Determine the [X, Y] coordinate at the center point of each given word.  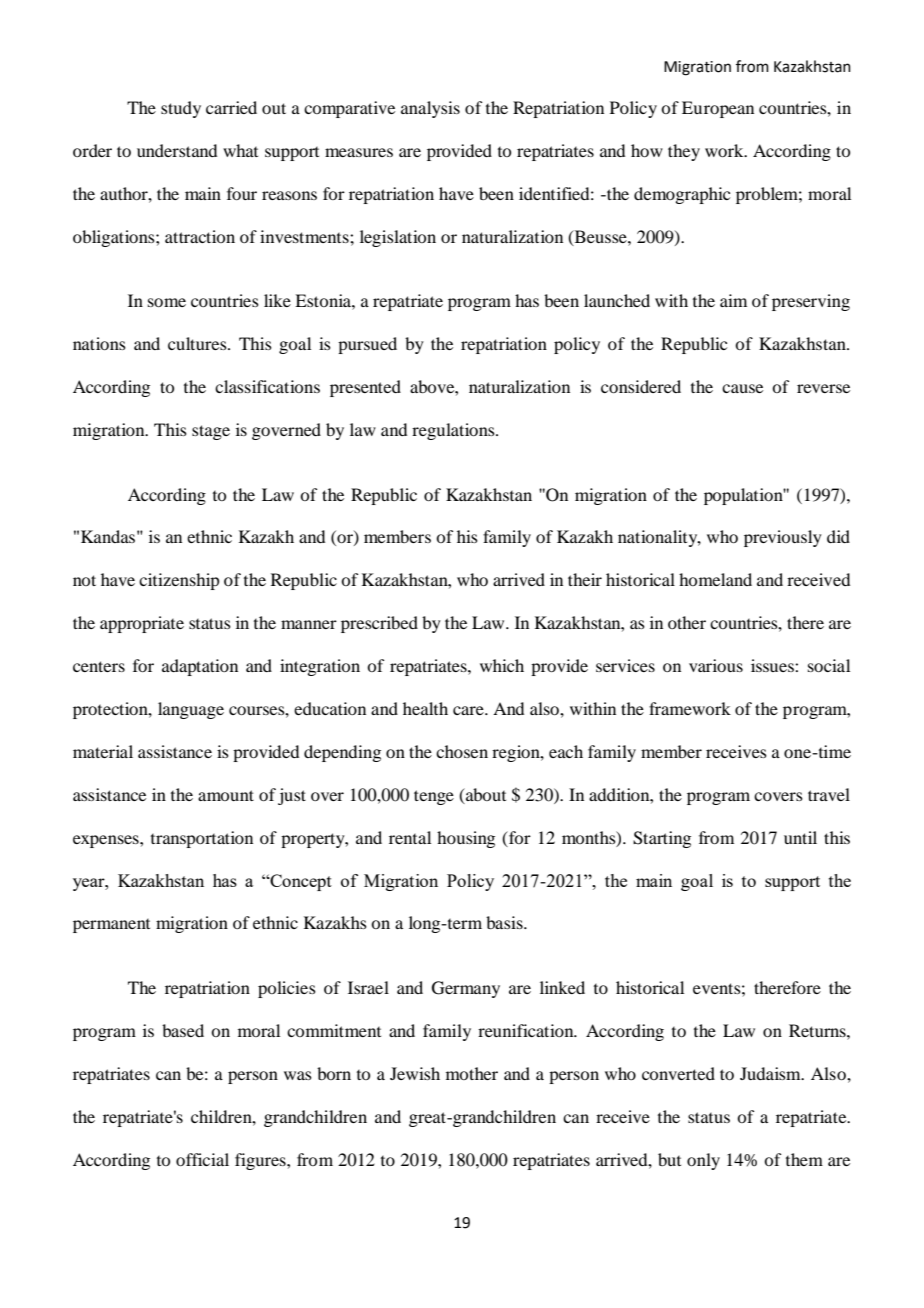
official [202, 1159]
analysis [430, 109]
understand [177, 150]
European [718, 109]
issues [773, 665]
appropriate [142, 624]
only [703, 1161]
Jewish [415, 1073]
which [502, 665]
